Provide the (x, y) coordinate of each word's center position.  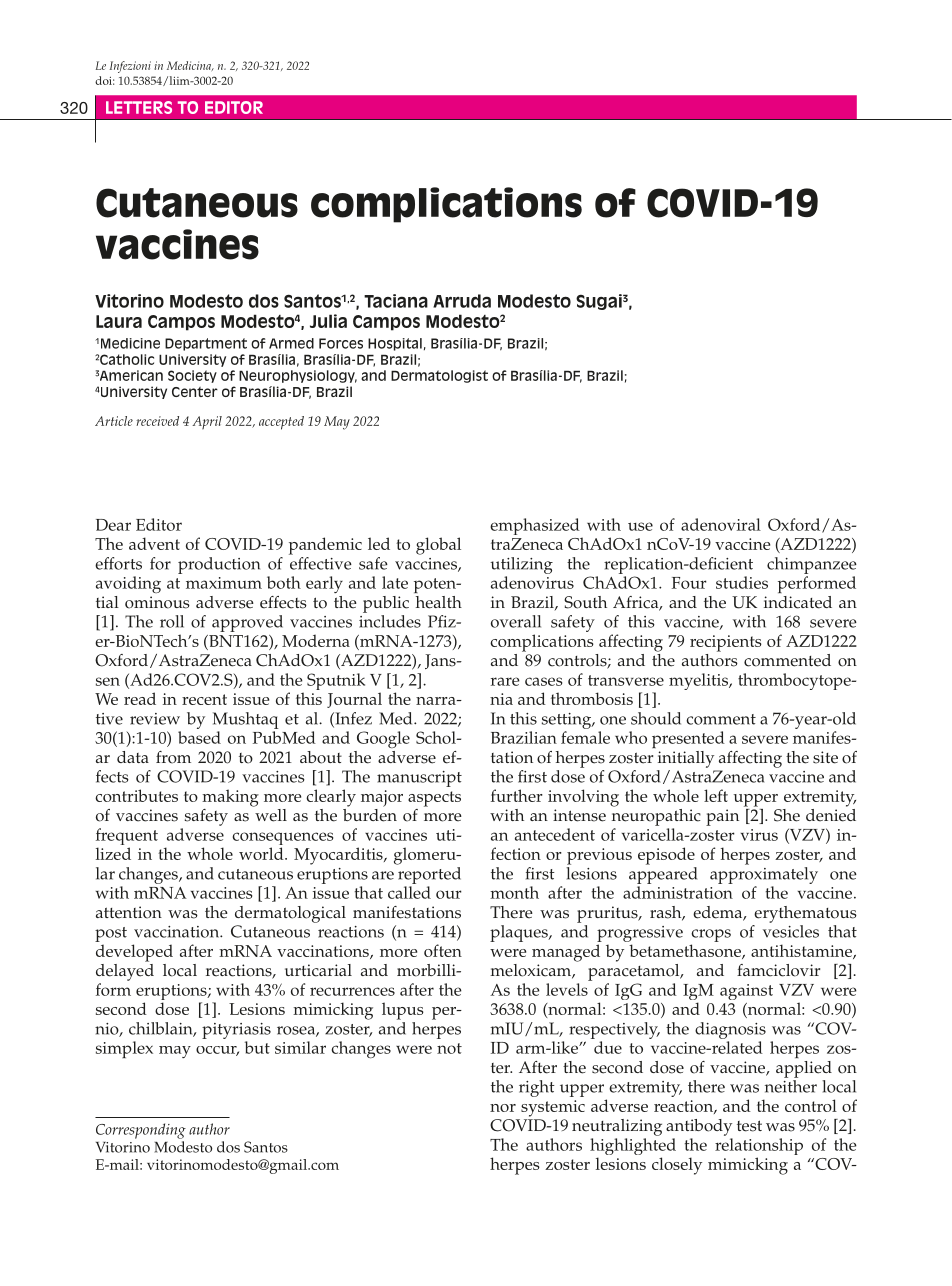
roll (172, 621)
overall (516, 621)
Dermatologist (439, 376)
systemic (553, 1108)
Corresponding (141, 1131)
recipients (726, 643)
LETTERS (139, 107)
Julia (328, 321)
